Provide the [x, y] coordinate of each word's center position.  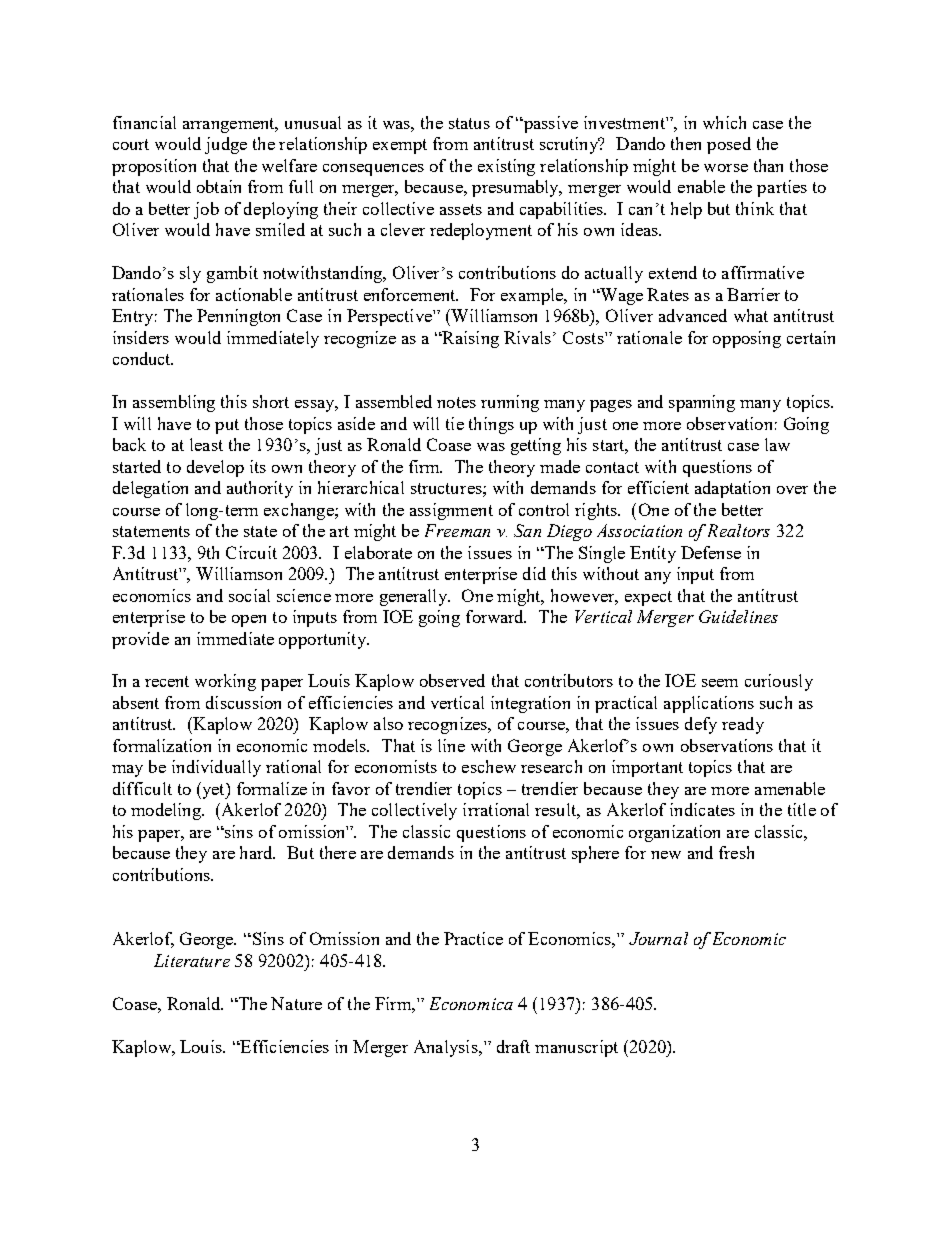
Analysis [447, 1048]
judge [226, 145]
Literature [192, 960]
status [469, 123]
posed [729, 145]
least [206, 444]
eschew [489, 766]
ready [743, 725]
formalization [162, 745]
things [491, 425]
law [777, 444]
